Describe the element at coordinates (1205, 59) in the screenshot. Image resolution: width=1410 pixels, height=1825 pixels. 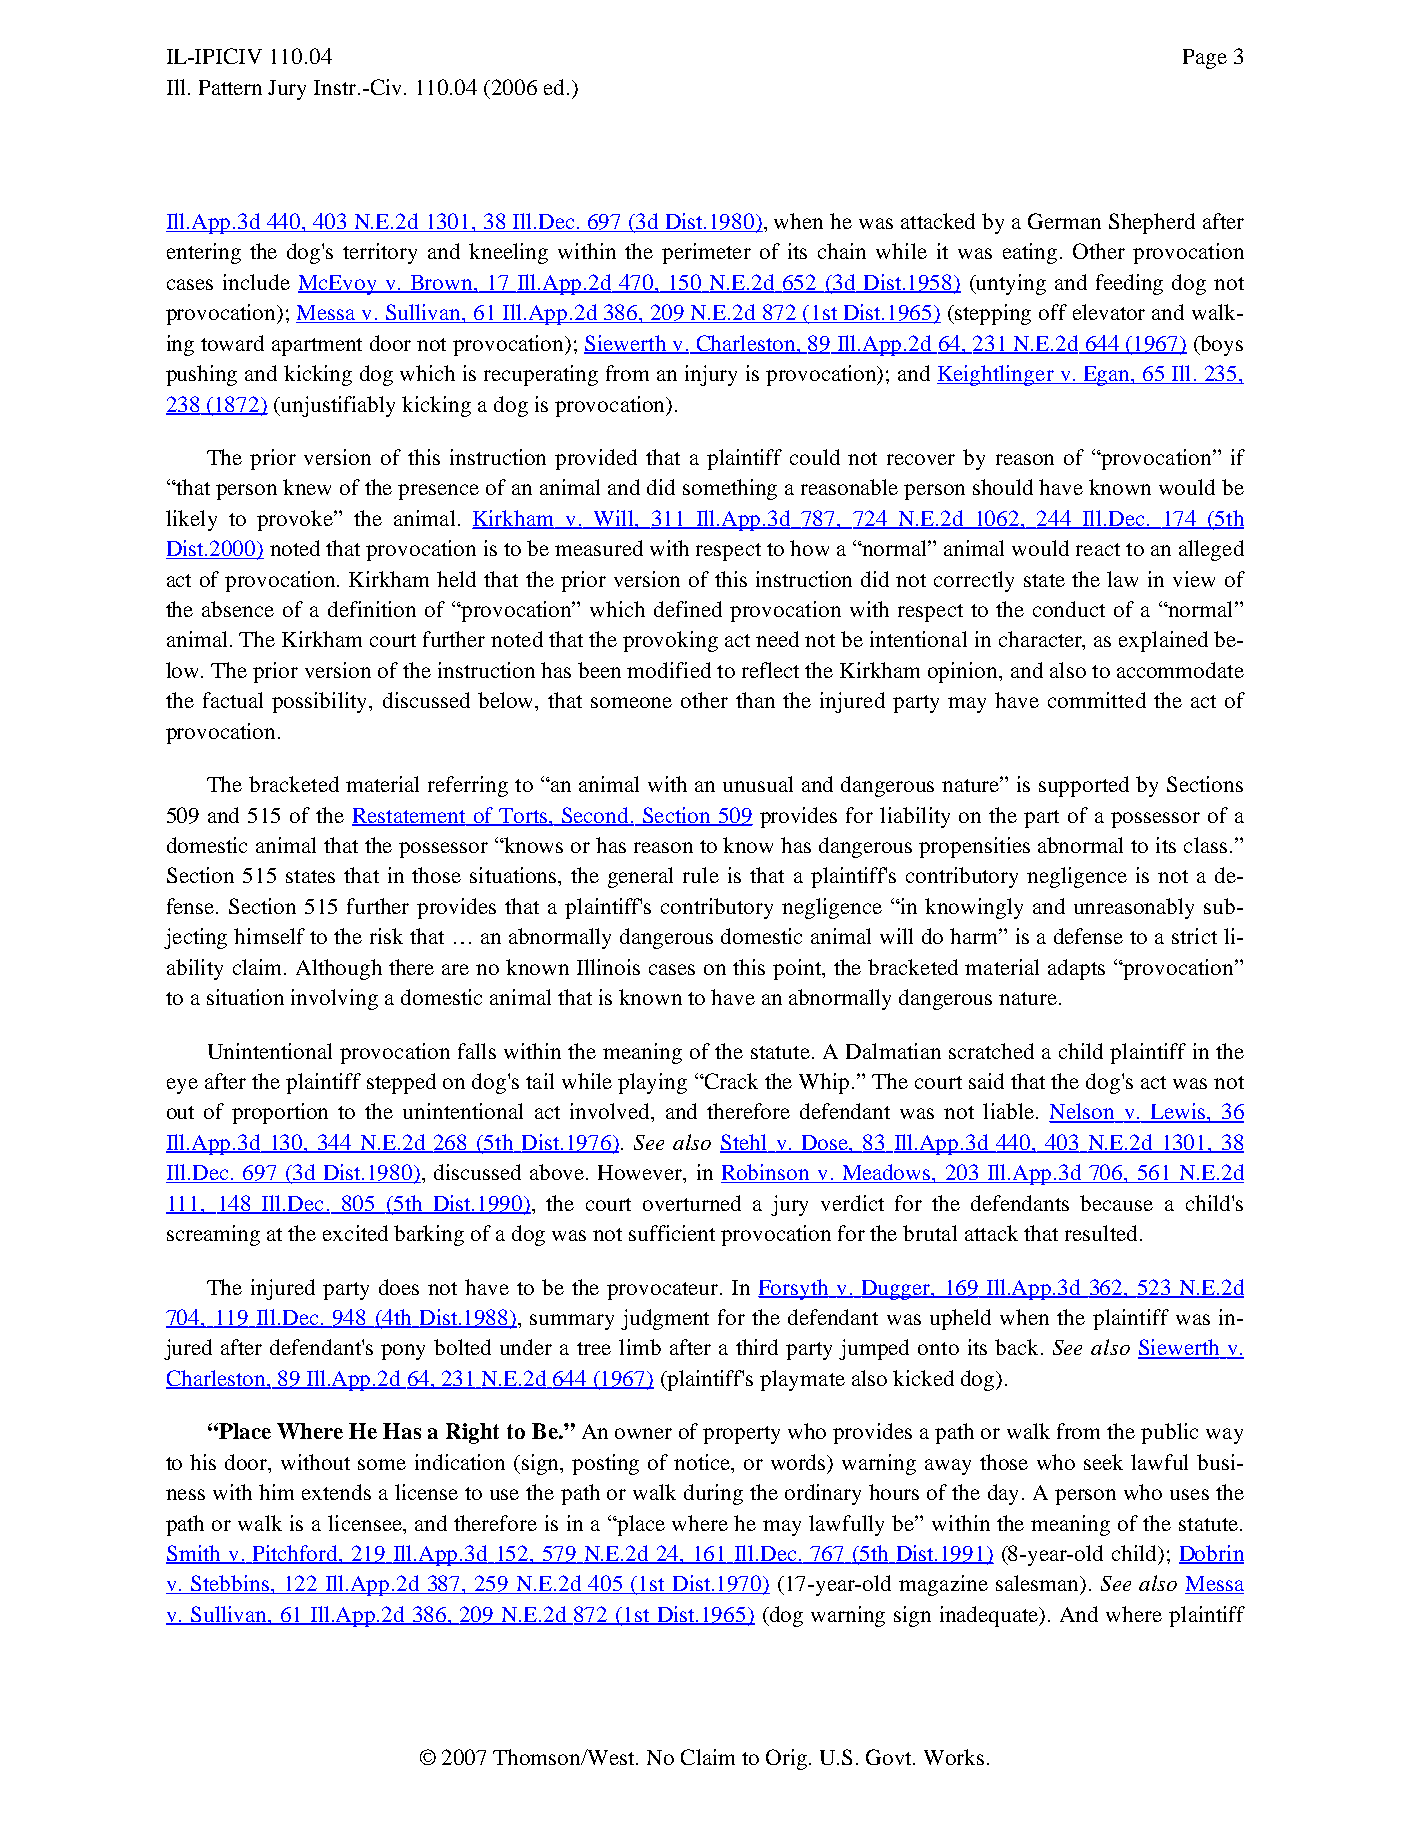
I see `Page` at that location.
